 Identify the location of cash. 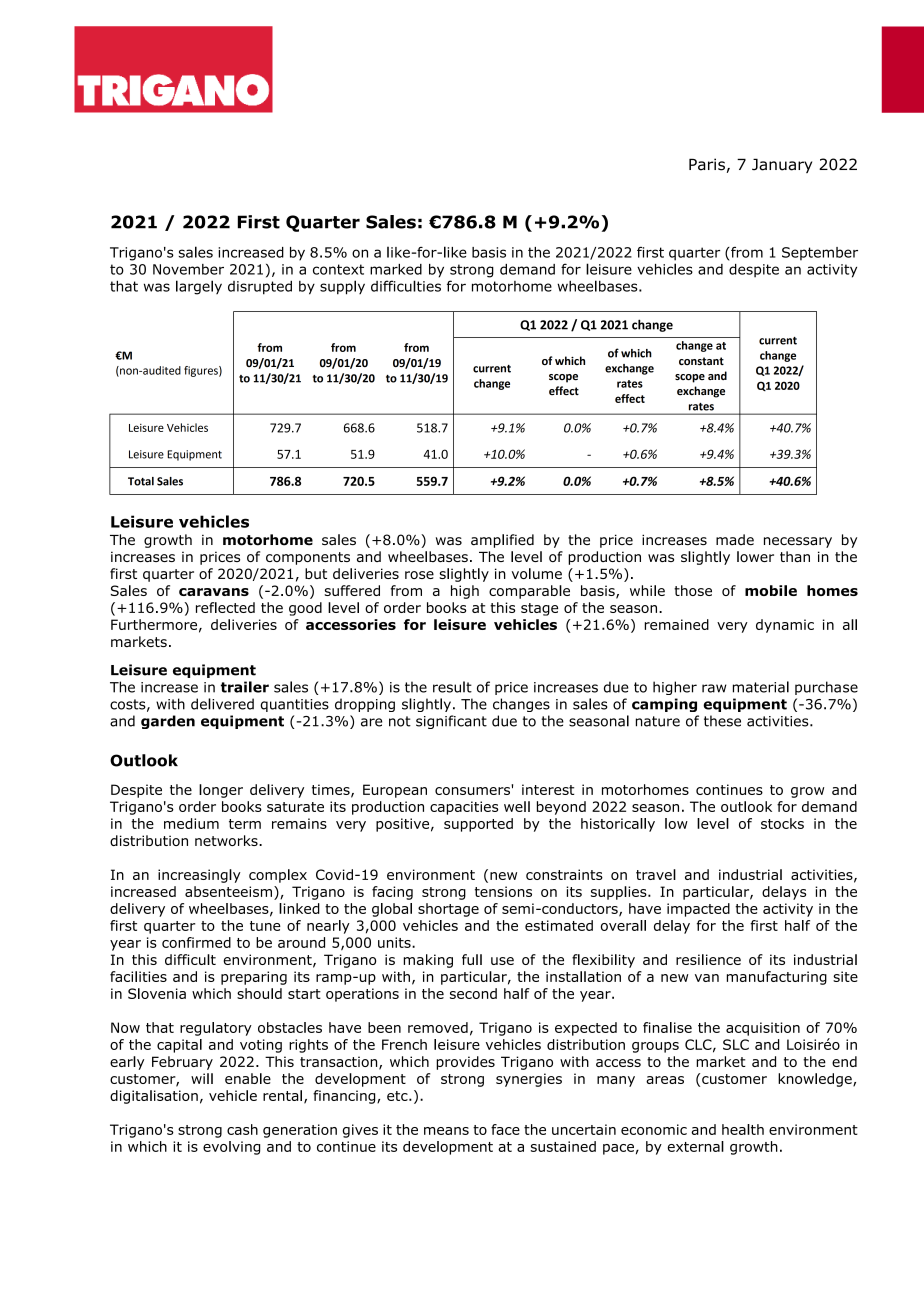
(242, 1129).
